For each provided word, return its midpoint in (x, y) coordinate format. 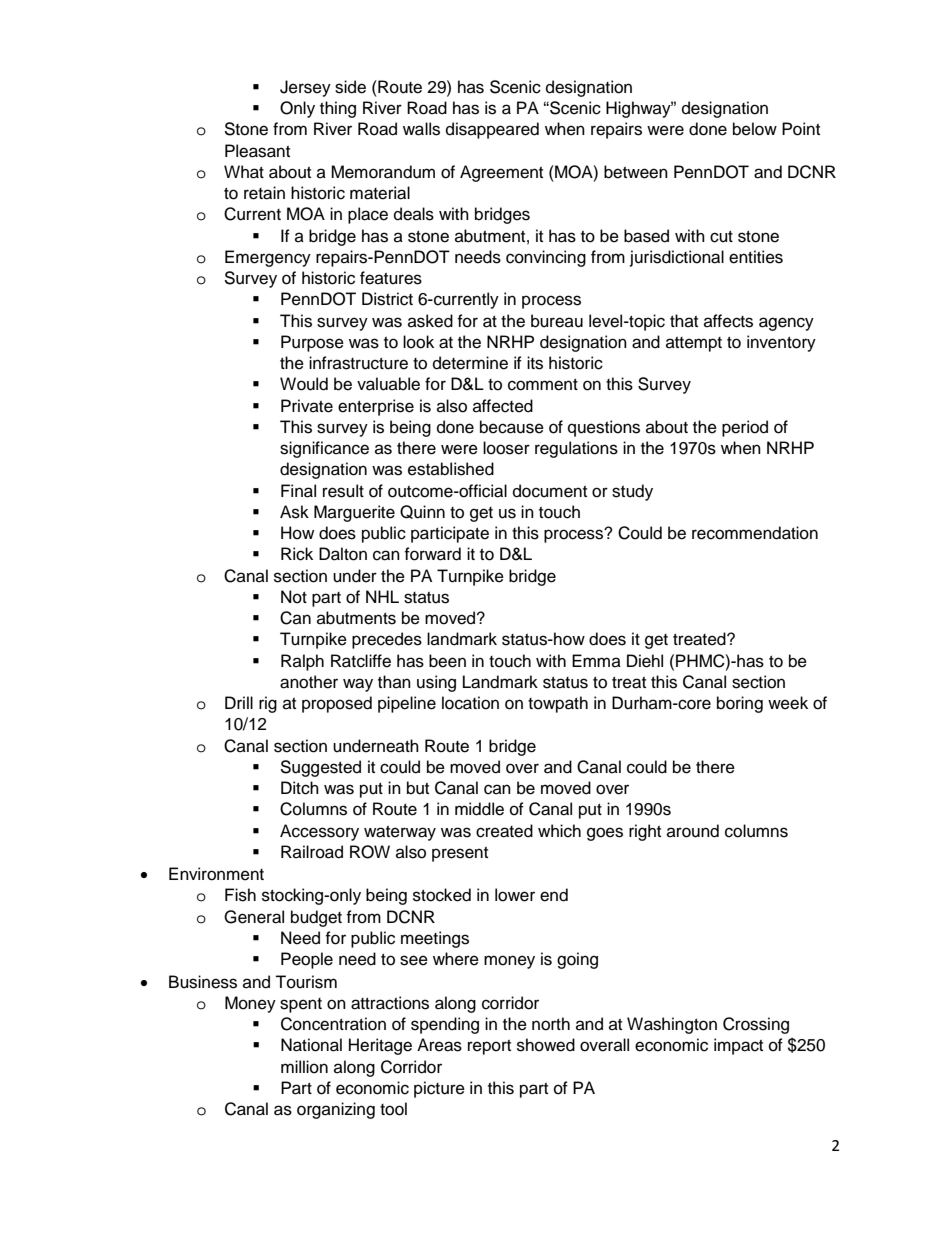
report (489, 1047)
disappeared (492, 130)
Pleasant (257, 151)
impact (738, 1046)
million (304, 1067)
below (755, 129)
